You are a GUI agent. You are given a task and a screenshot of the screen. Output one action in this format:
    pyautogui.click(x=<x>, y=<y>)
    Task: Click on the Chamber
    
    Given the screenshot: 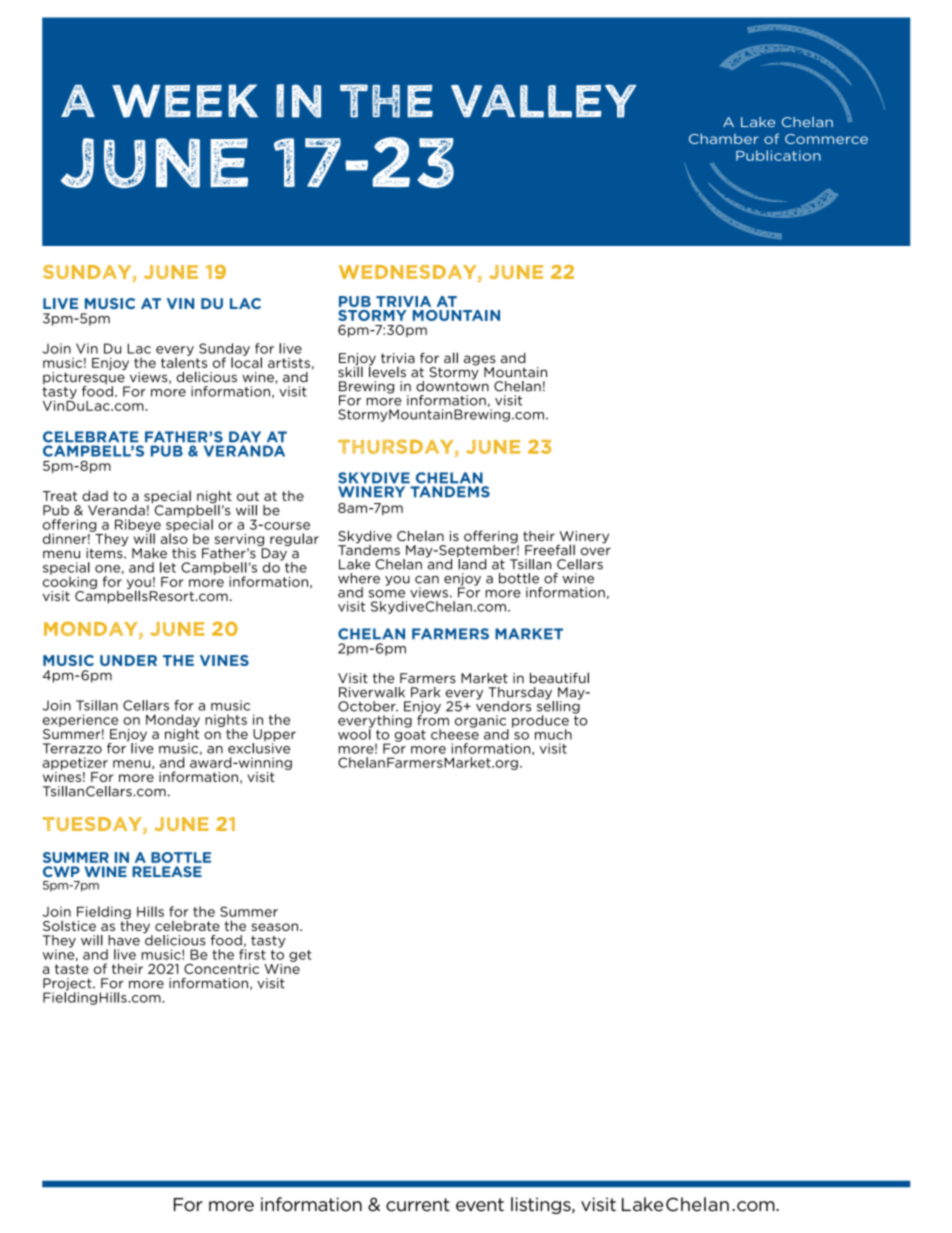 What is the action you would take?
    pyautogui.click(x=724, y=138)
